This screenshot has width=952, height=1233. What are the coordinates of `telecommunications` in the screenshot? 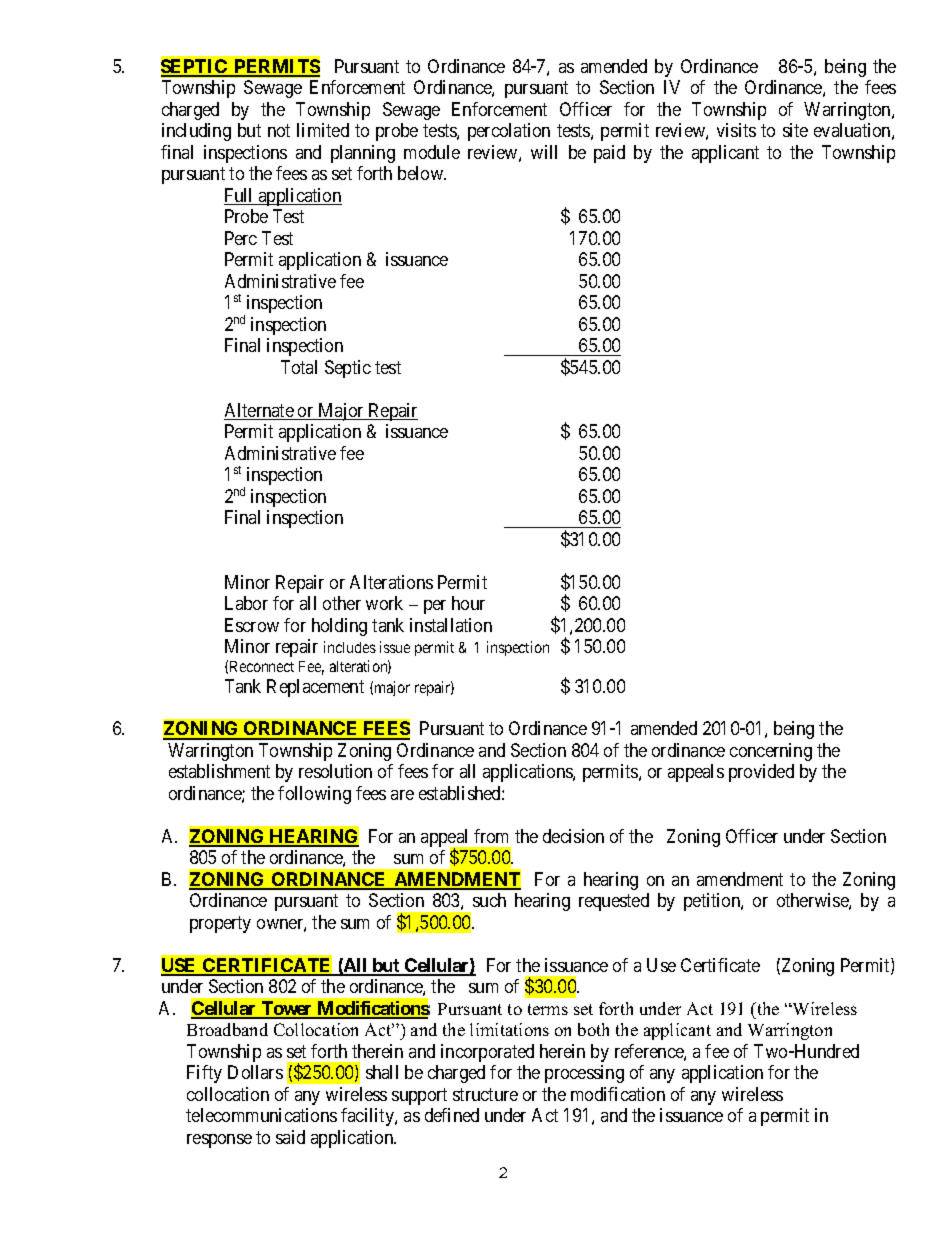 It's located at (261, 1115).
